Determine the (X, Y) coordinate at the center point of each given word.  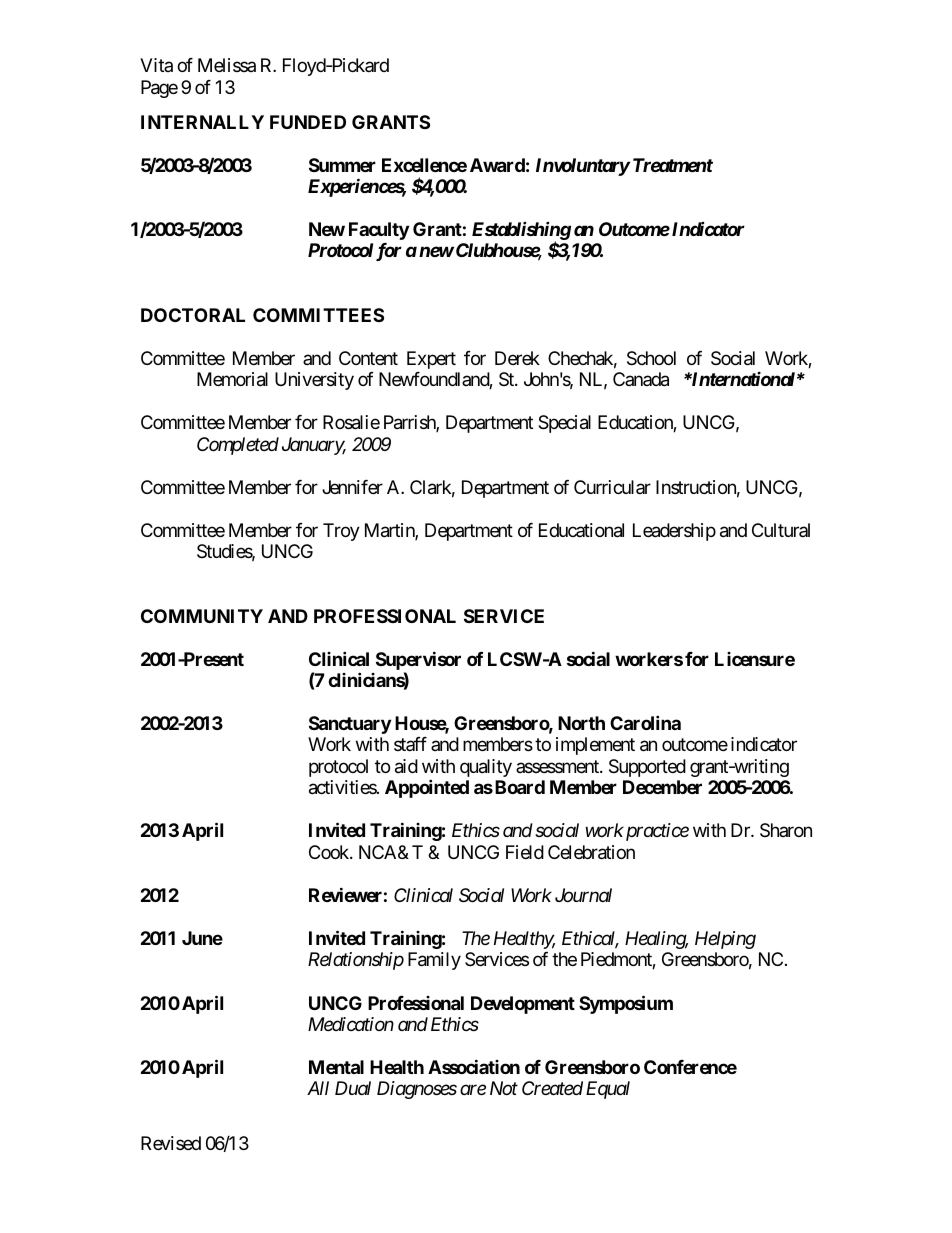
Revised (171, 1143)
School (651, 358)
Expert (431, 360)
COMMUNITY (202, 616)
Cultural (781, 530)
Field (525, 852)
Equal (608, 1090)
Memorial (232, 379)
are (473, 1090)
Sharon (786, 830)
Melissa (227, 65)
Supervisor (418, 662)
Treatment (673, 165)
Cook (330, 852)
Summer (342, 165)
